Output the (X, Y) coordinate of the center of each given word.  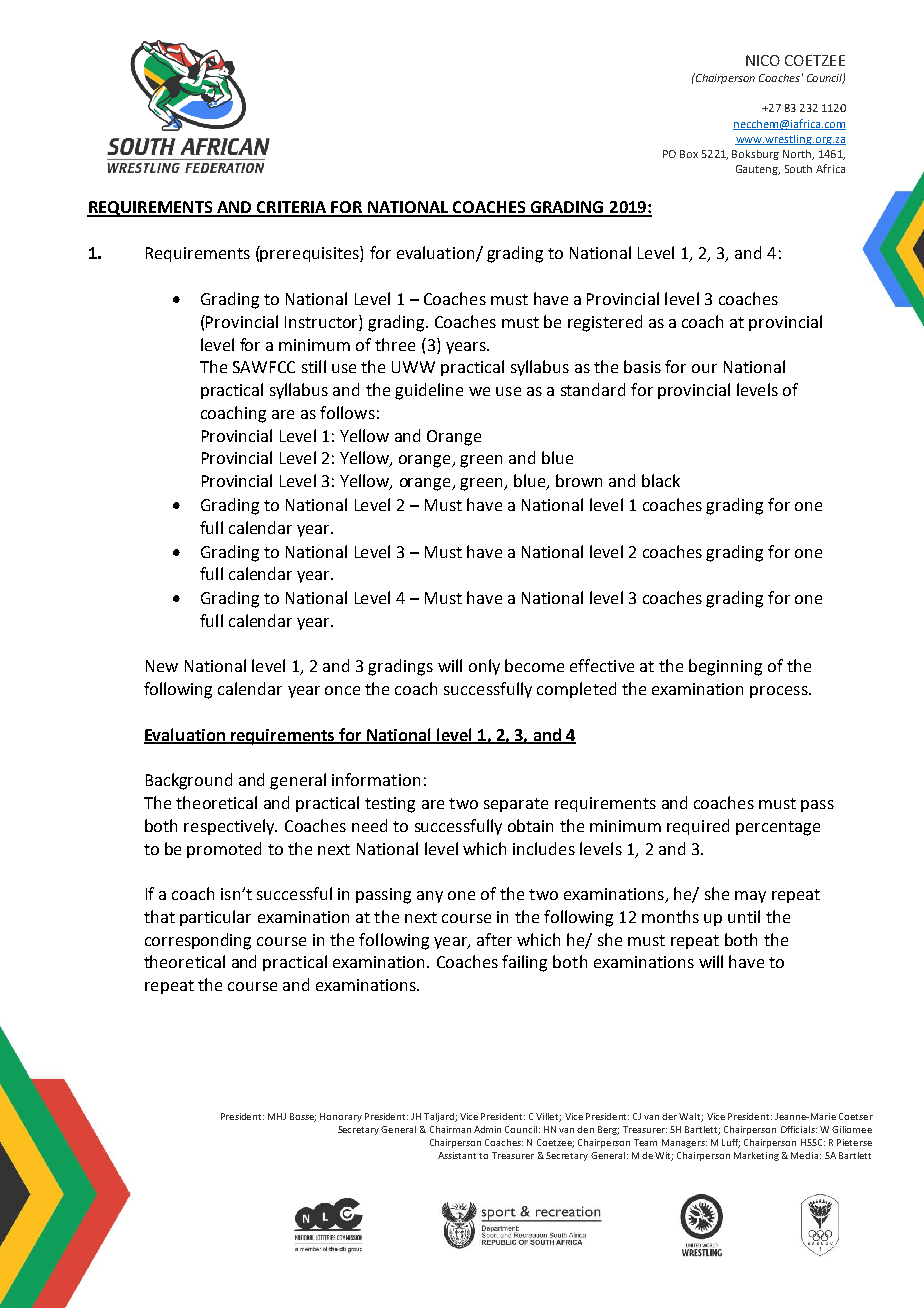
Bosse (303, 1117)
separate (516, 805)
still (314, 366)
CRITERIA (292, 208)
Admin (487, 1129)
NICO (763, 60)
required (698, 827)
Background (189, 781)
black (661, 480)
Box (689, 154)
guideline (429, 391)
